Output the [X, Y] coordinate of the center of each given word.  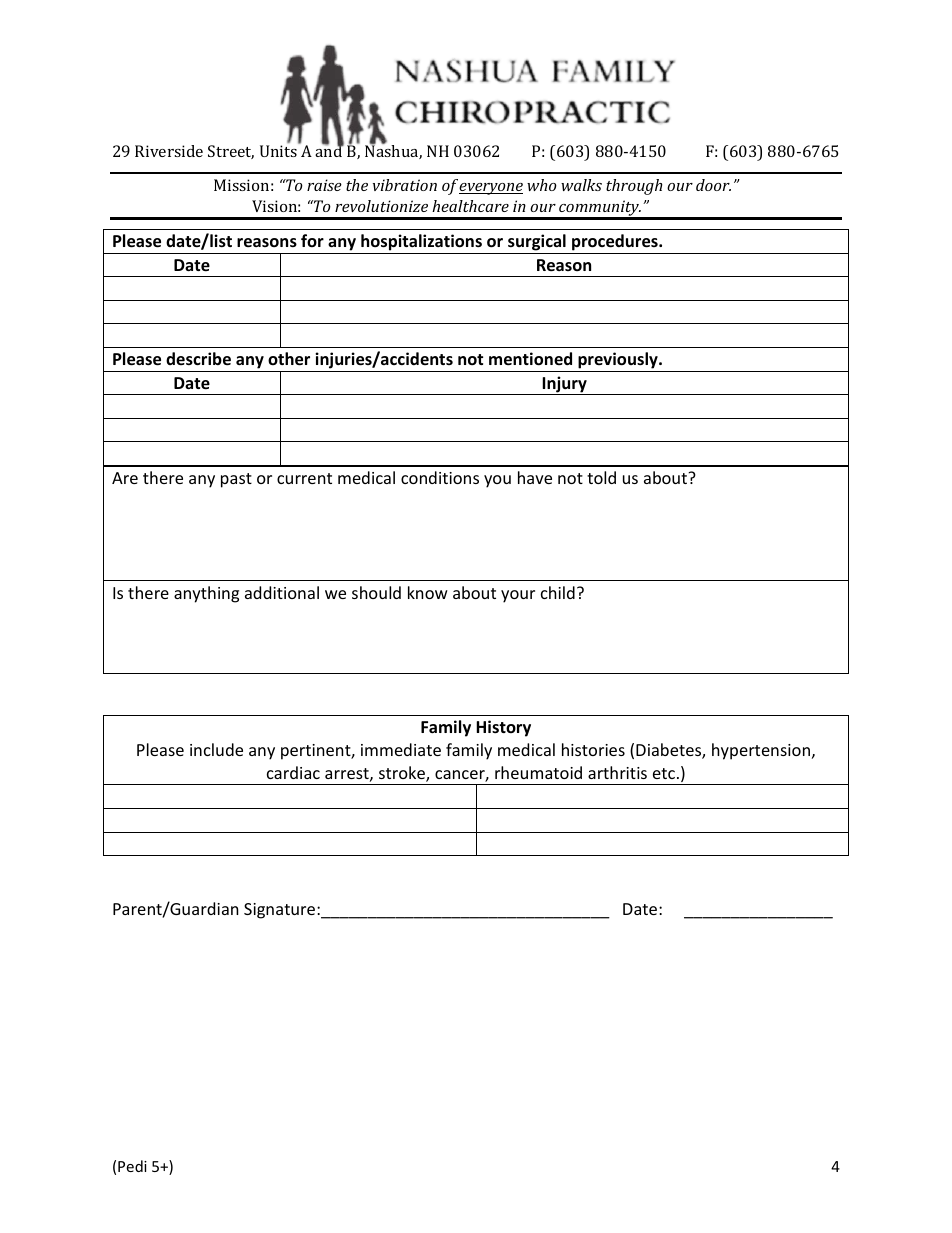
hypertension [761, 751]
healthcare [470, 206]
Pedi [132, 1166]
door [713, 185]
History [503, 728]
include [216, 749]
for [312, 240]
